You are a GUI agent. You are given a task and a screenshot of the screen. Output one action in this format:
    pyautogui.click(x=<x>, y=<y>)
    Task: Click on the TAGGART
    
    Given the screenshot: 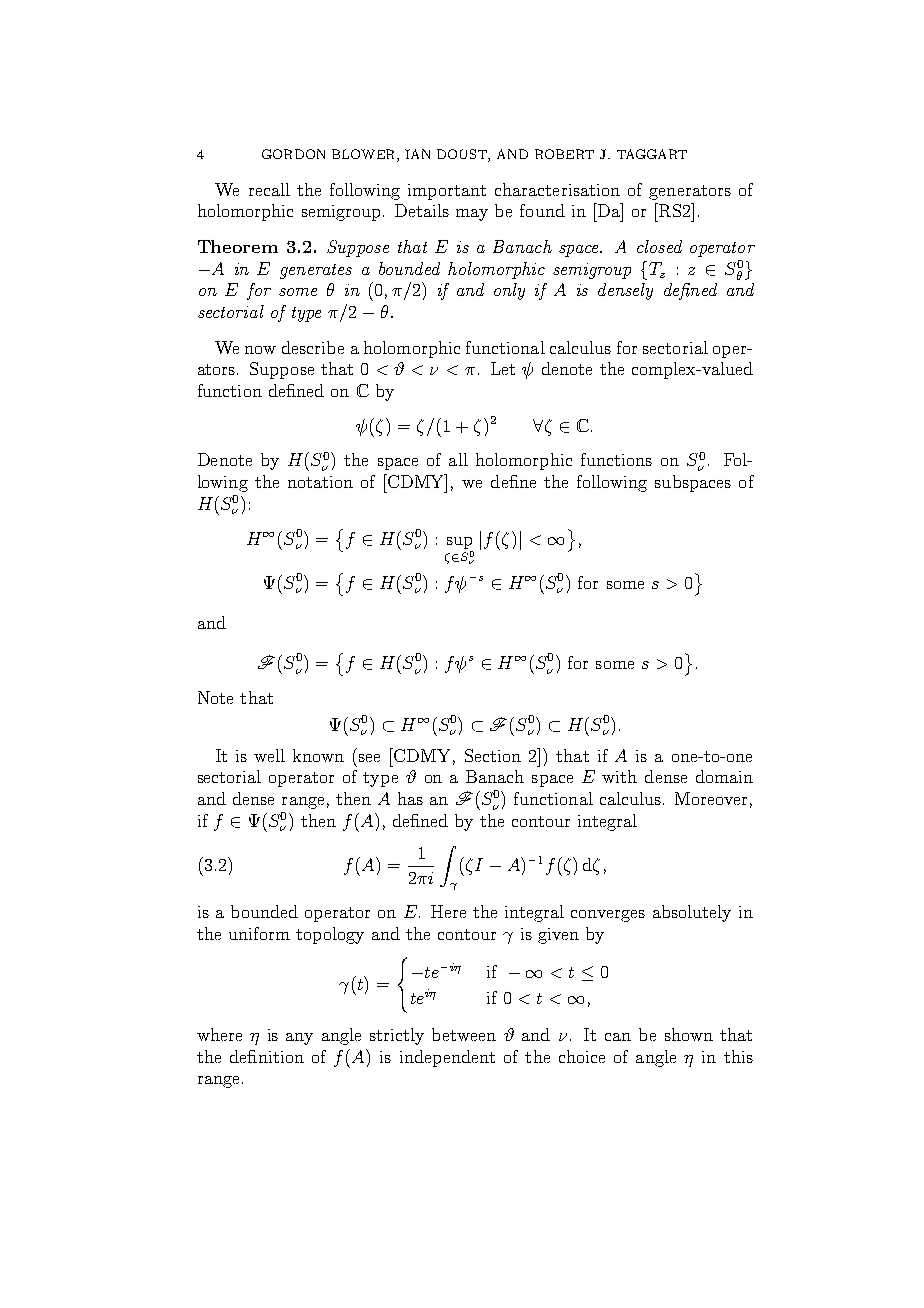 What is the action you would take?
    pyautogui.click(x=652, y=154)
